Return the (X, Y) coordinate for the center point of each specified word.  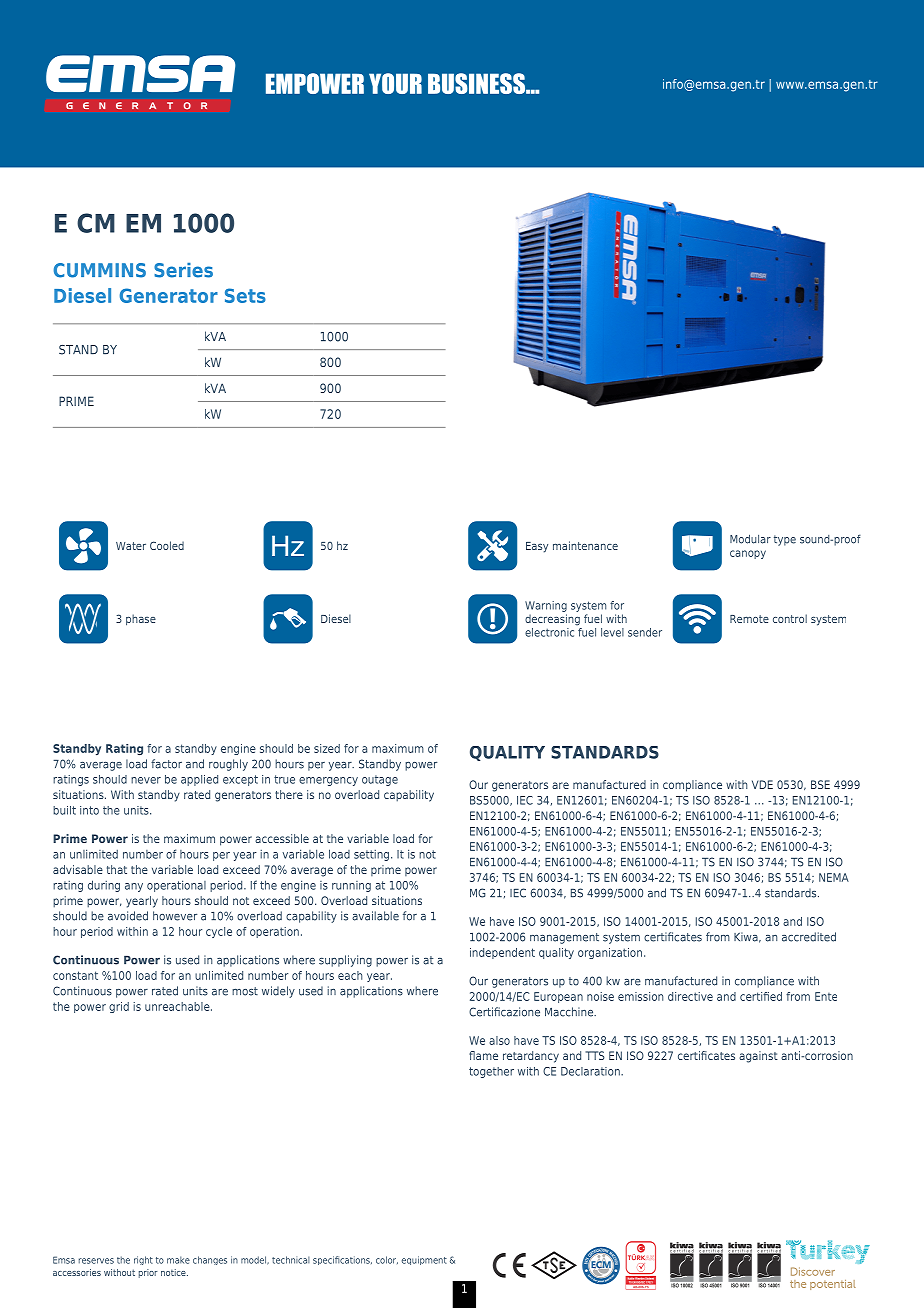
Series (183, 270)
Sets (245, 295)
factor (166, 764)
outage (380, 780)
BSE (820, 784)
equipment (424, 1260)
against (758, 1057)
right (143, 1260)
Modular (750, 539)
